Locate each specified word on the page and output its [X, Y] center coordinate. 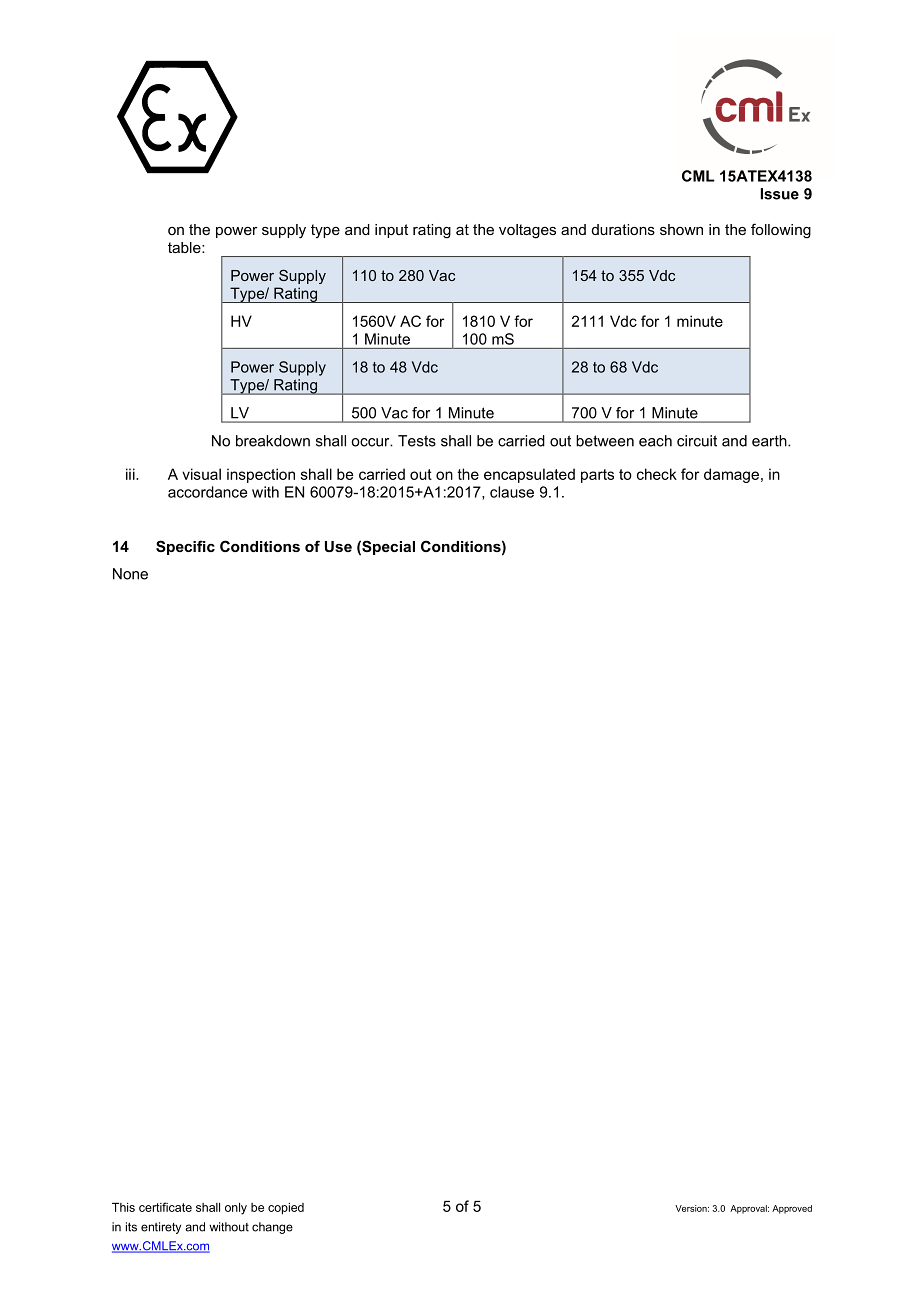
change [272, 1228]
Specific [185, 547]
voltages [527, 231]
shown [681, 229]
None [130, 574]
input [391, 231]
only [236, 1209]
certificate [165, 1207]
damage [731, 475]
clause [512, 492]
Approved [792, 1209]
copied [286, 1209]
